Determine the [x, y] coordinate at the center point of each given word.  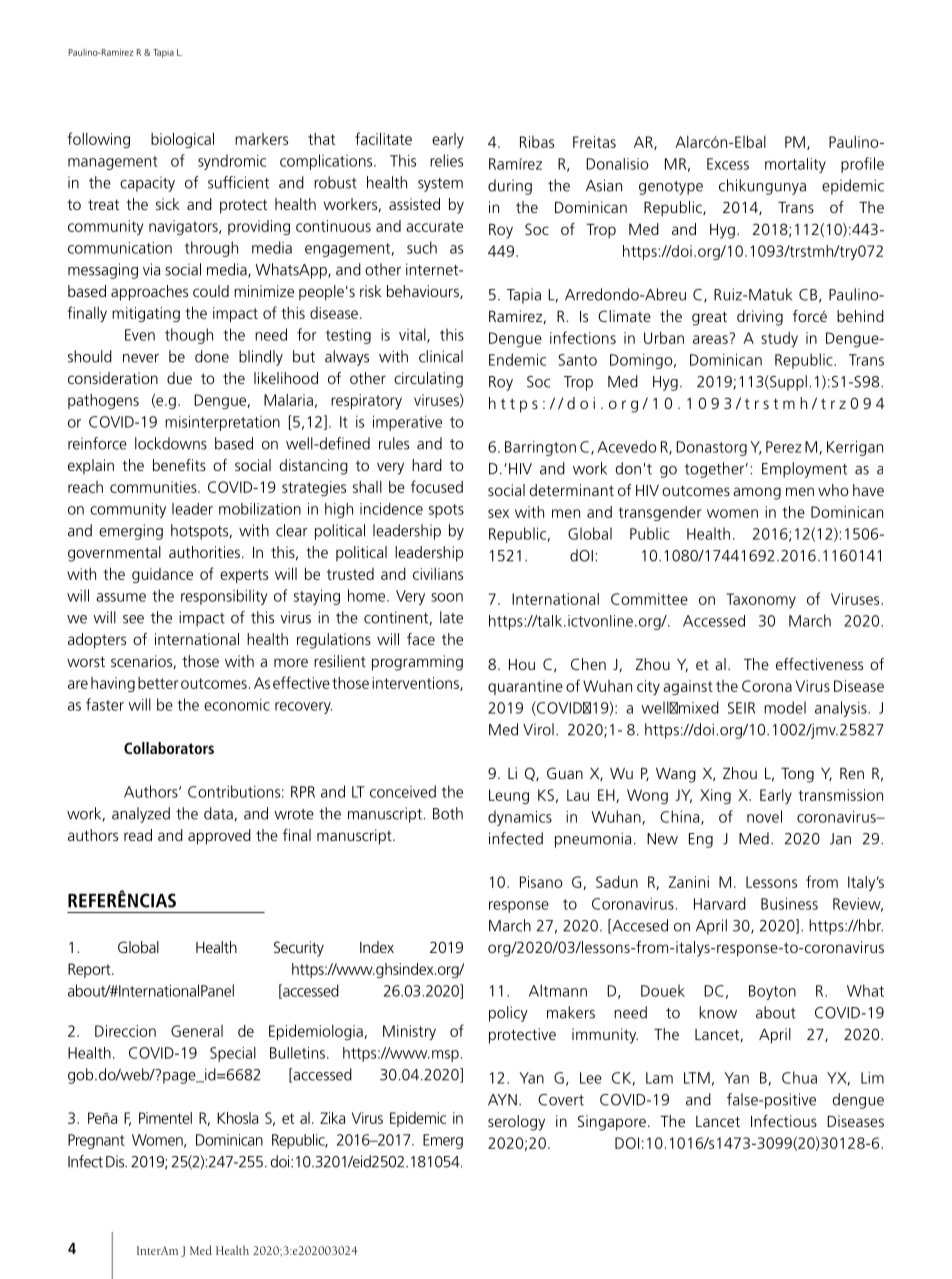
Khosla [237, 1118]
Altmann [558, 990]
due [179, 378]
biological [182, 140]
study [779, 339]
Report [90, 970]
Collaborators [169, 748]
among [757, 493]
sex [498, 513]
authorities [204, 552]
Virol [538, 729]
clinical [441, 356]
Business [789, 904]
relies [446, 160]
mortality [795, 165]
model [785, 707]
